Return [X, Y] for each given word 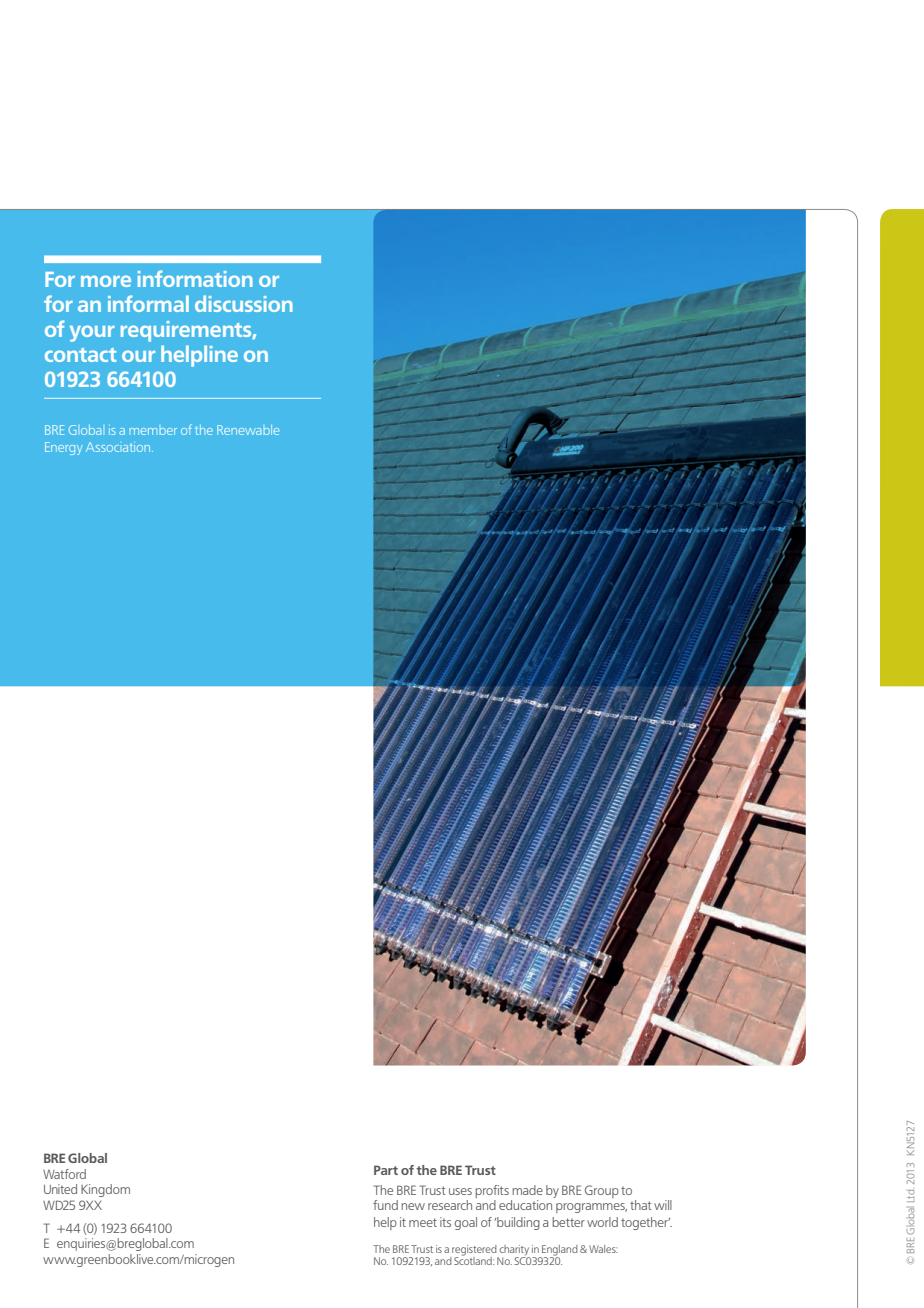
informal [148, 303]
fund [385, 1205]
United [60, 1189]
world [602, 1222]
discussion [244, 303]
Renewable [248, 430]
